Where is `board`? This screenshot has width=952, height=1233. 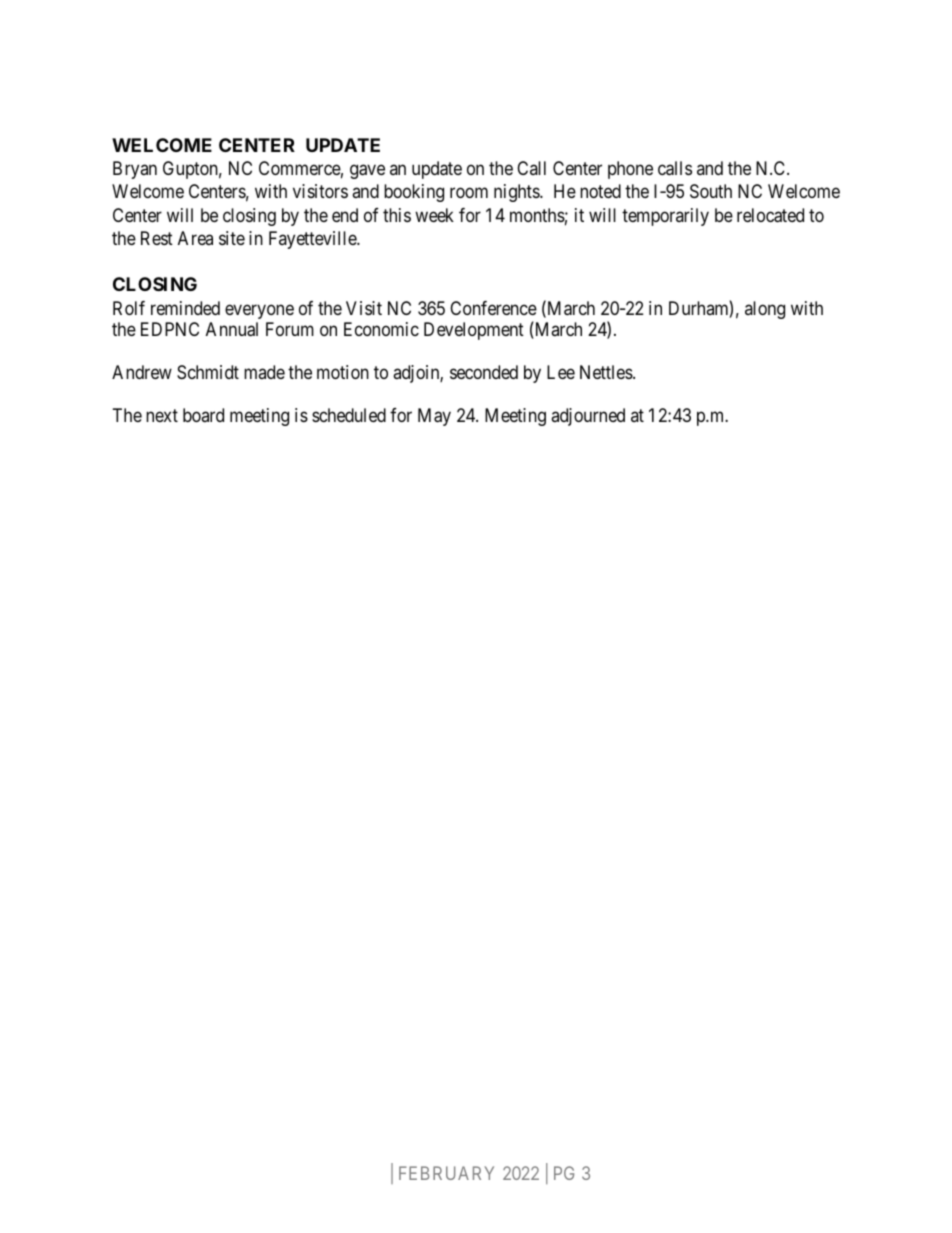 board is located at coordinates (203, 415).
